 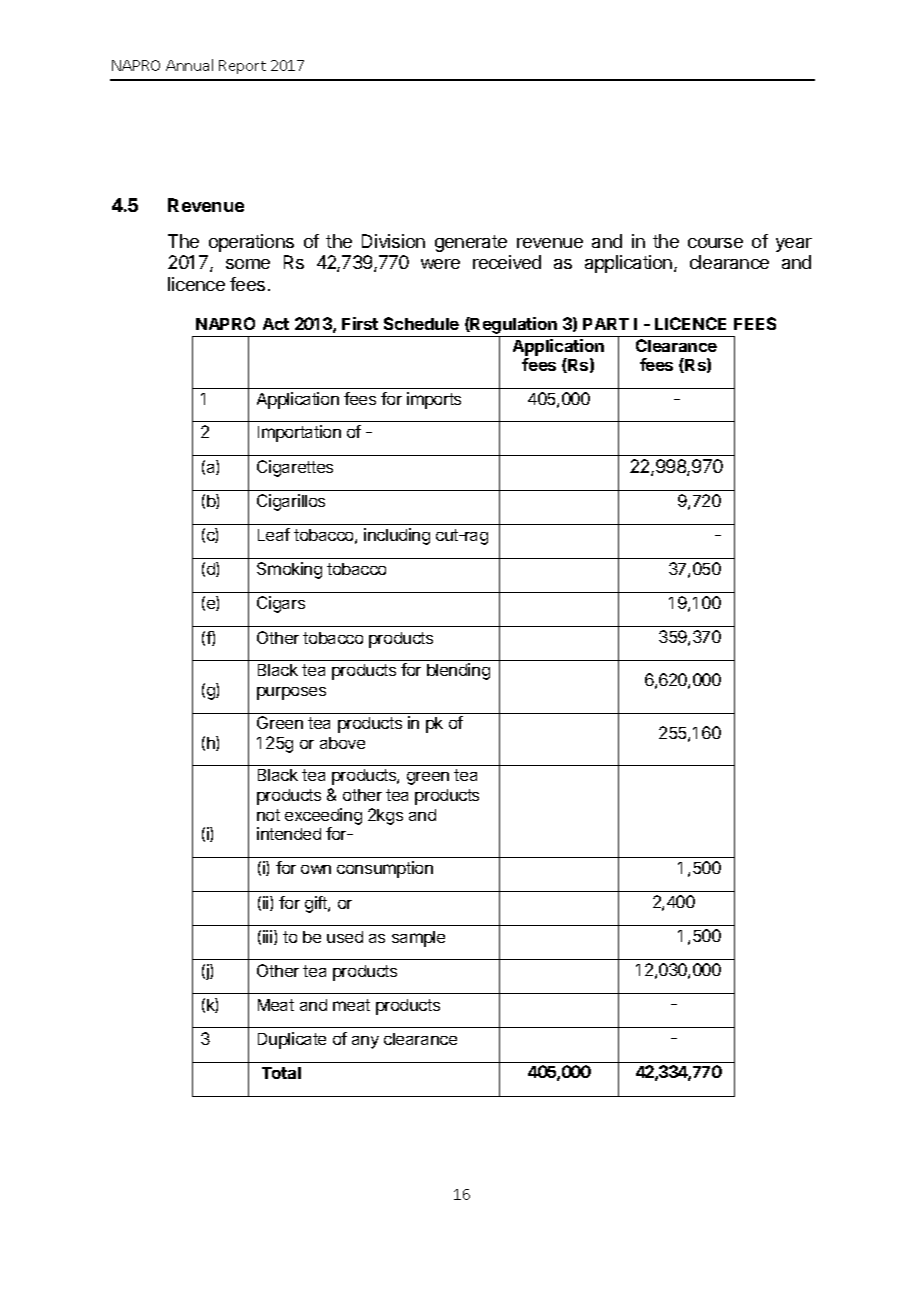 I want to click on Report, so click(x=242, y=67).
